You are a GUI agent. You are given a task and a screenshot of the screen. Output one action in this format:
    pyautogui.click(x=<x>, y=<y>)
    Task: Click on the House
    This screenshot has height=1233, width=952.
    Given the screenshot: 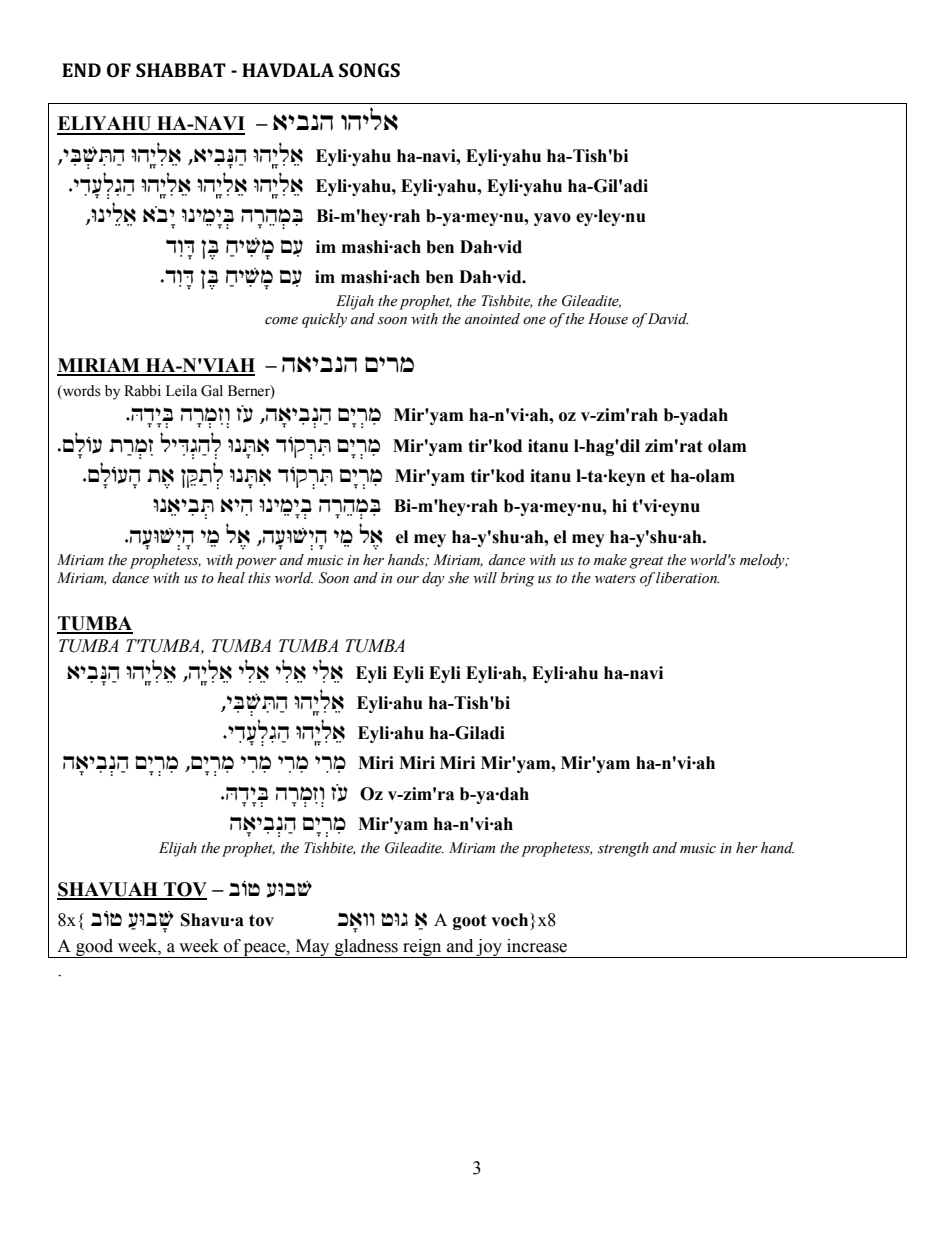 What is the action you would take?
    pyautogui.click(x=608, y=319)
